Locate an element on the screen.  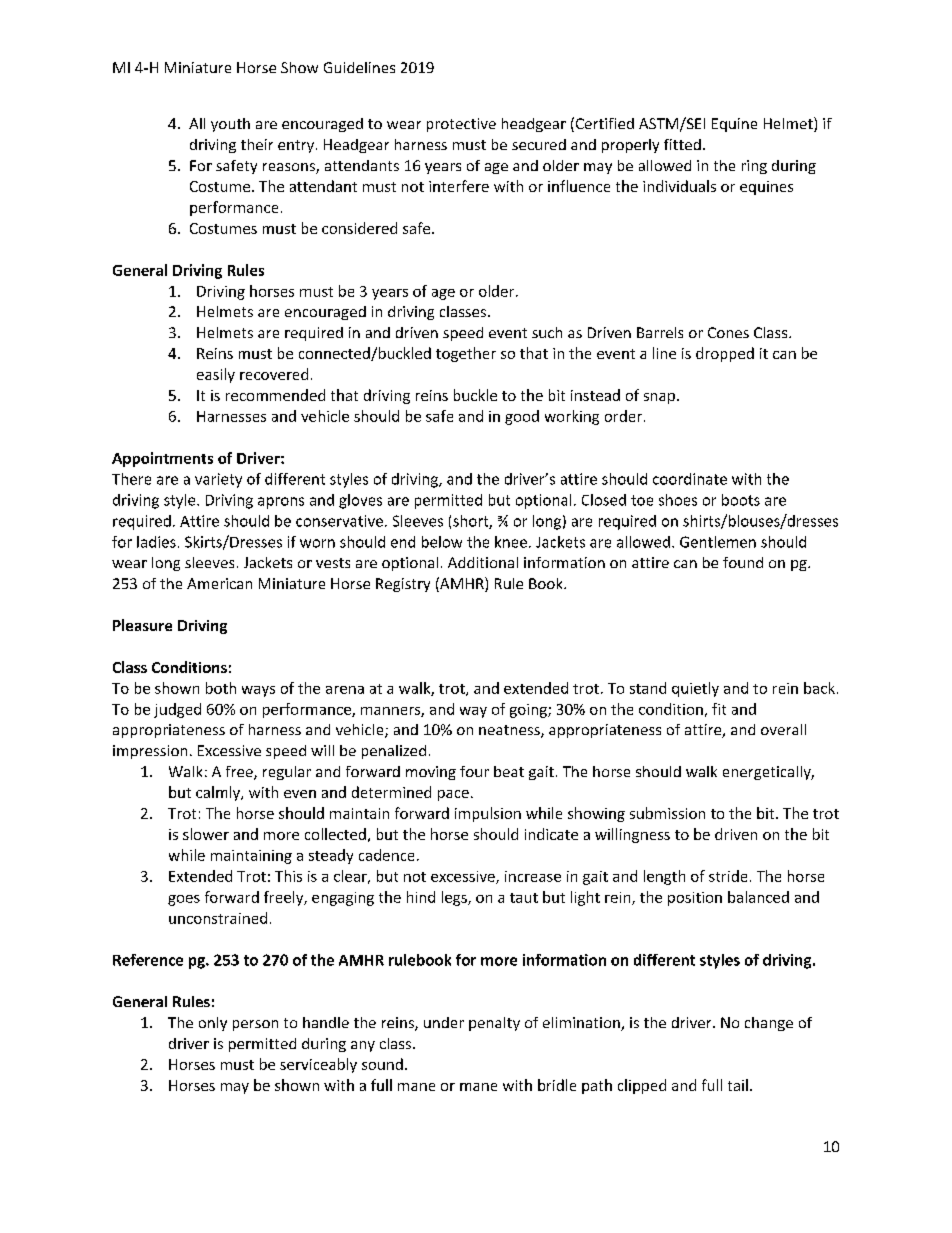
overall is located at coordinates (783, 729).
